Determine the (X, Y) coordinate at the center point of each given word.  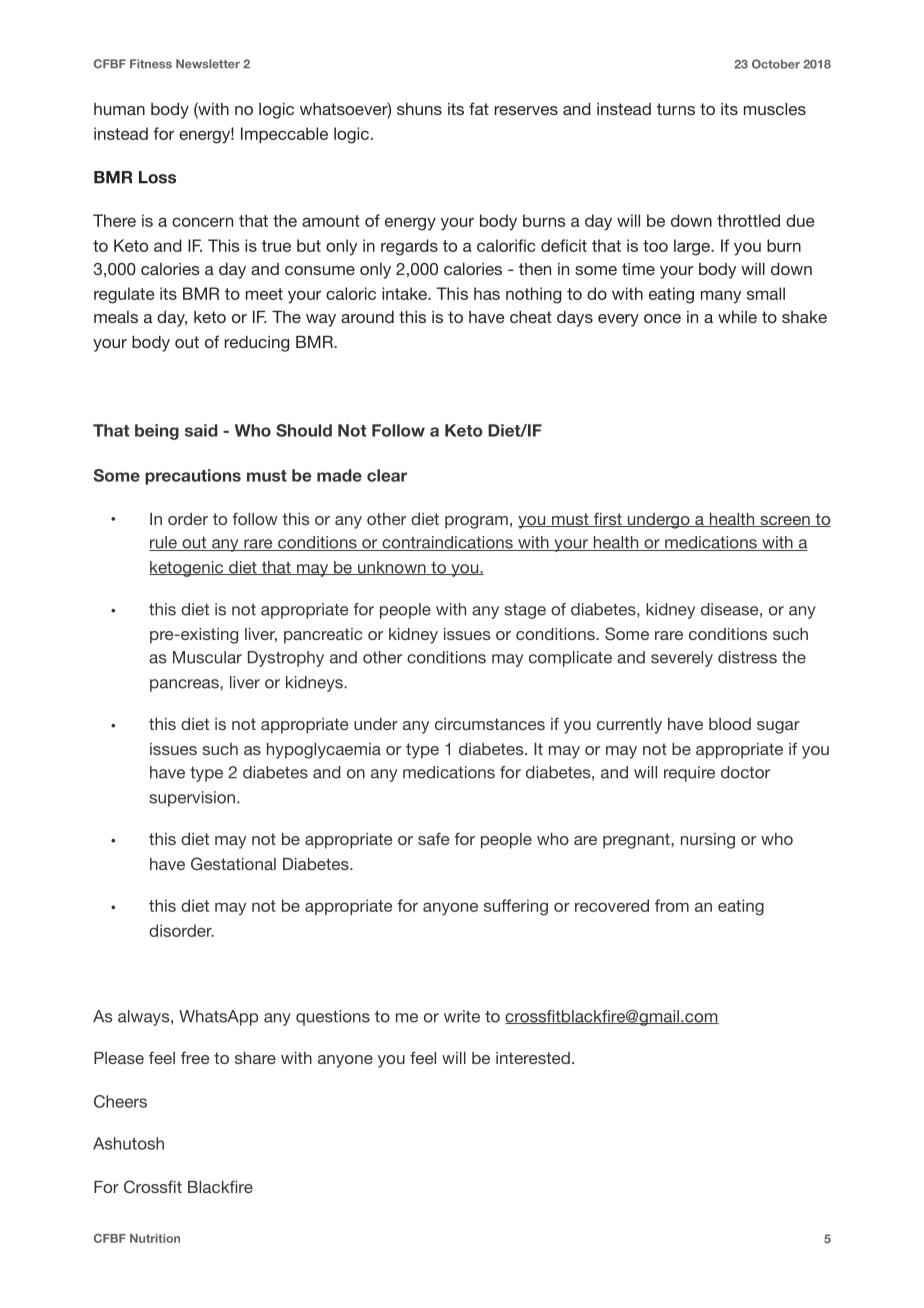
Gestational (233, 864)
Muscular (207, 657)
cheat (531, 317)
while (737, 317)
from (672, 905)
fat (479, 108)
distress (747, 657)
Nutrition (155, 1238)
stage (525, 611)
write (462, 1016)
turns (676, 109)
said (201, 430)
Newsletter (208, 64)
